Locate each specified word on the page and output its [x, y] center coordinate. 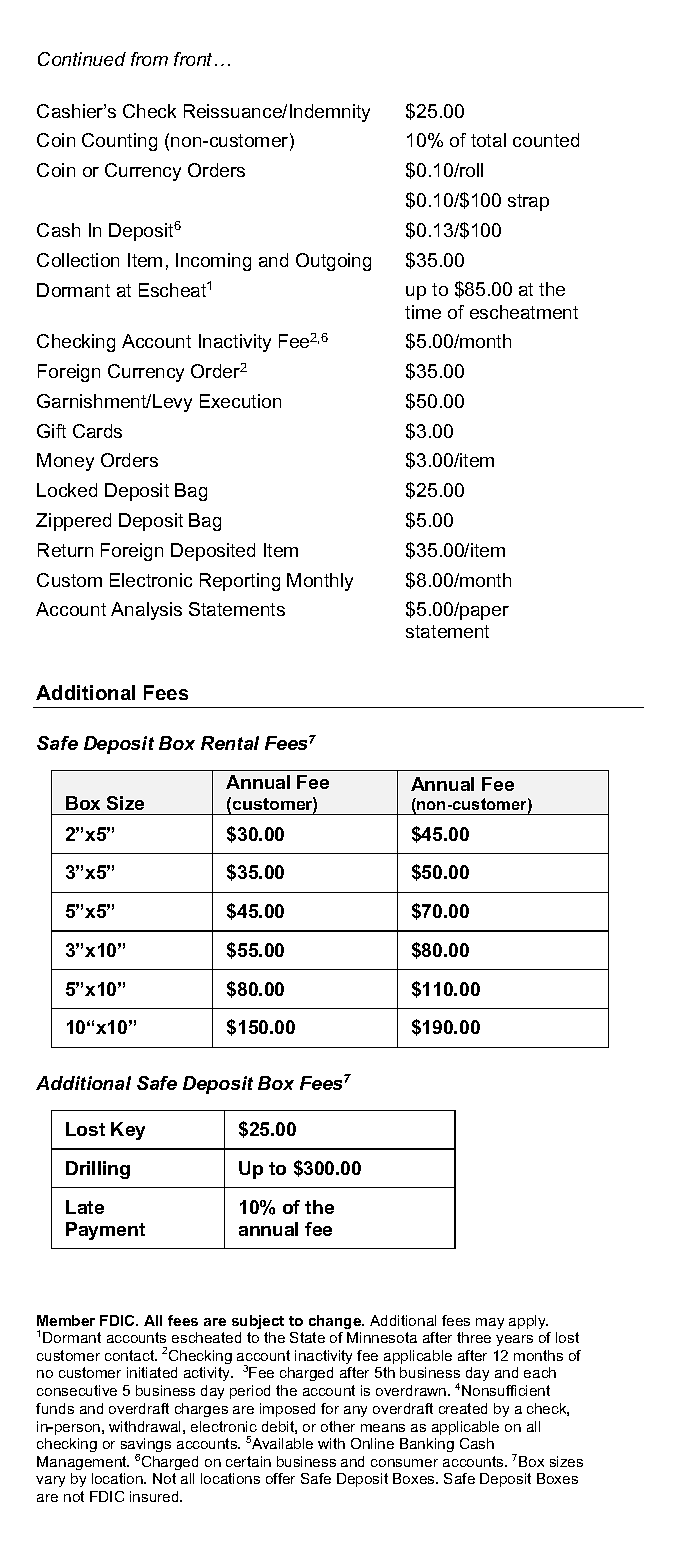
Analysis [146, 611]
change [336, 1322]
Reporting [240, 582]
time [423, 312]
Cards [97, 431]
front [195, 59]
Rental [230, 743]
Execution [240, 401]
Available [282, 1443]
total [488, 140]
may [490, 1323]
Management [83, 1463]
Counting [119, 142]
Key [128, 1131]
